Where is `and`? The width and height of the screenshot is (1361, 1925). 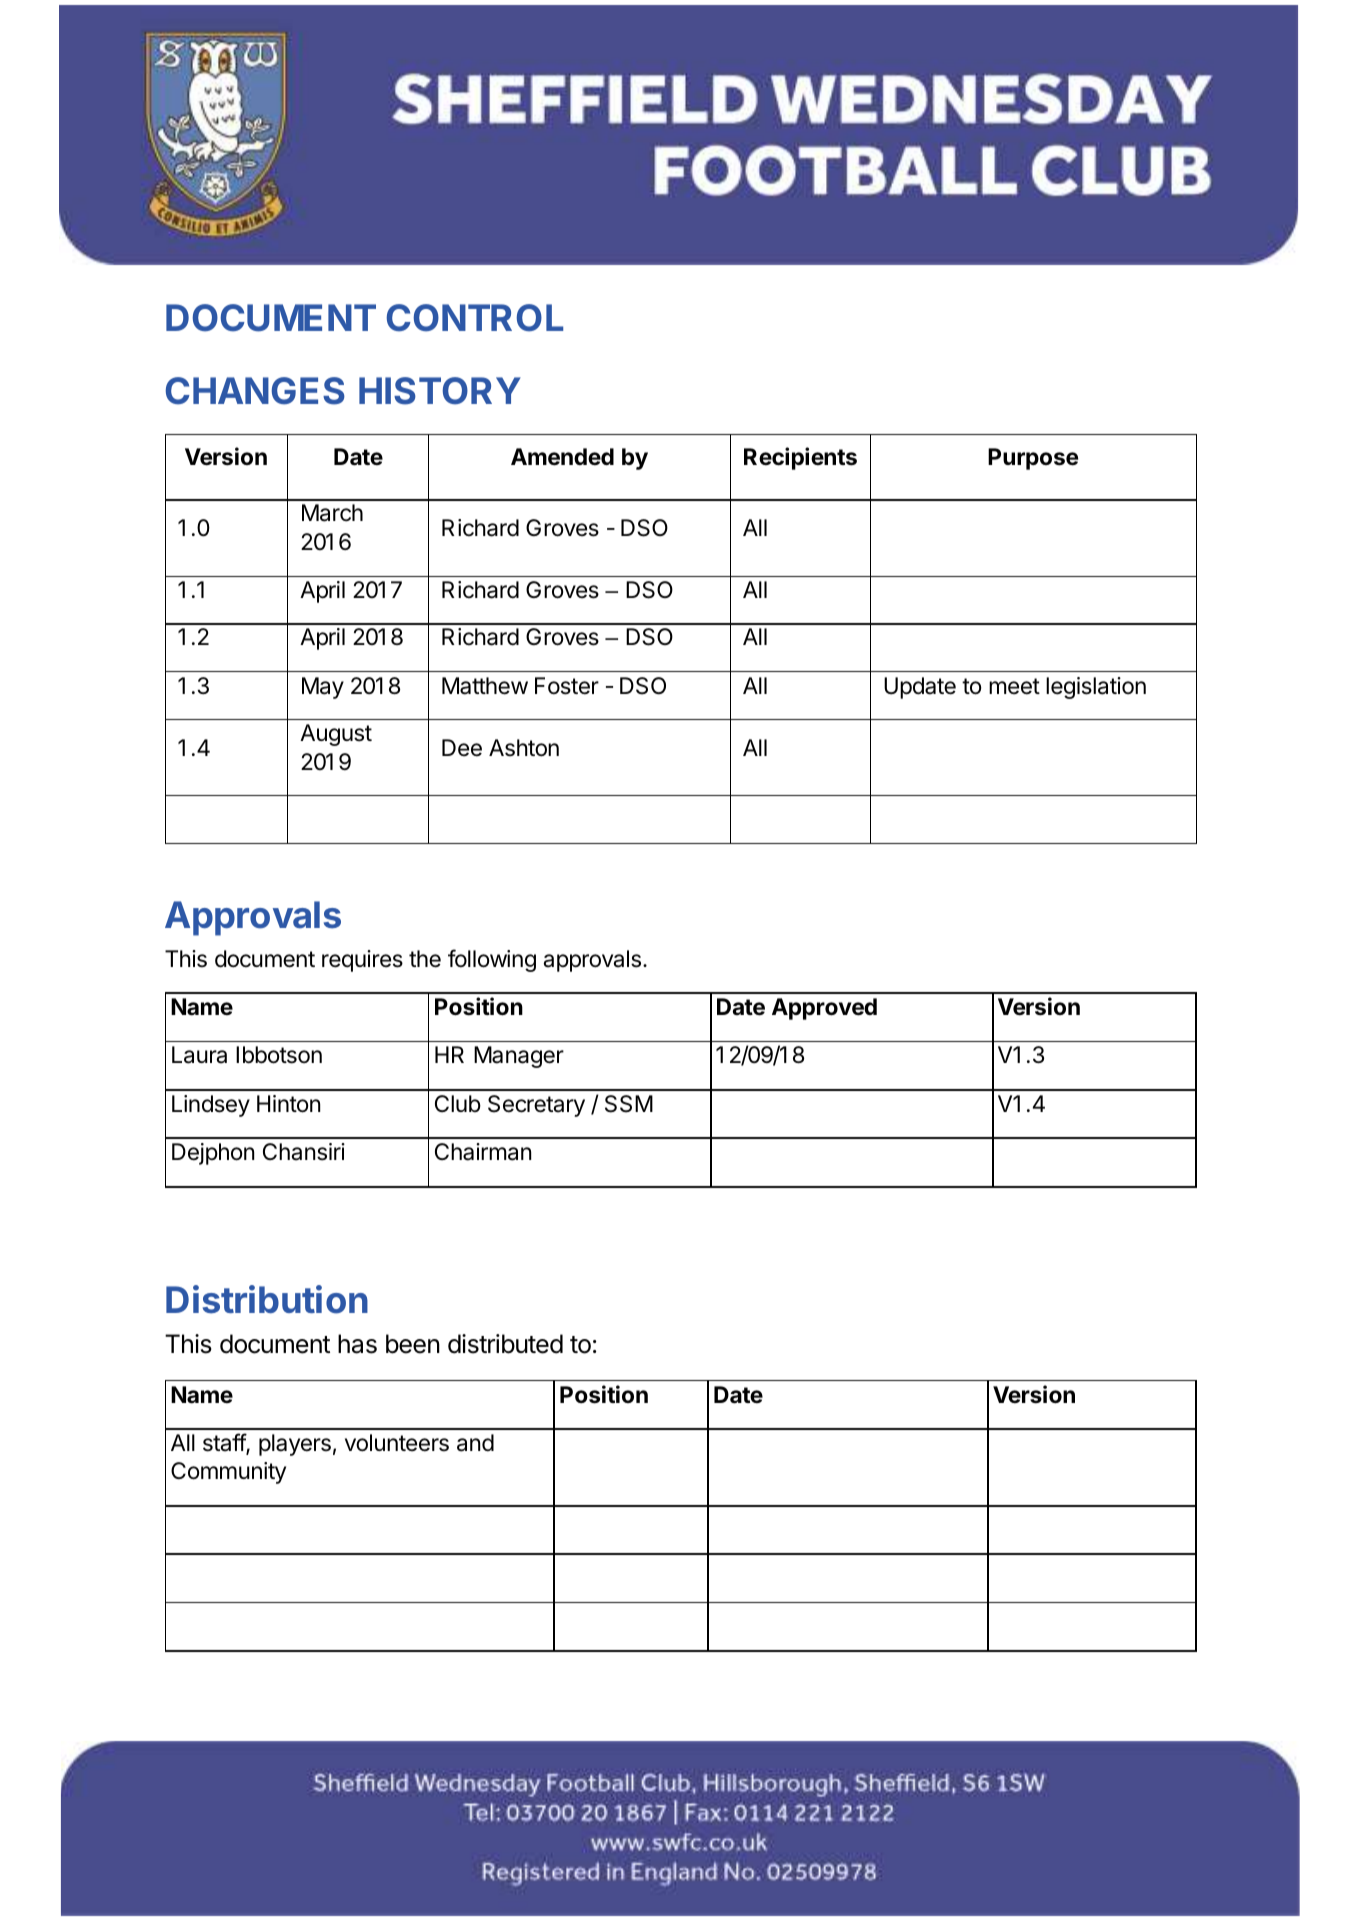 and is located at coordinates (475, 1443).
